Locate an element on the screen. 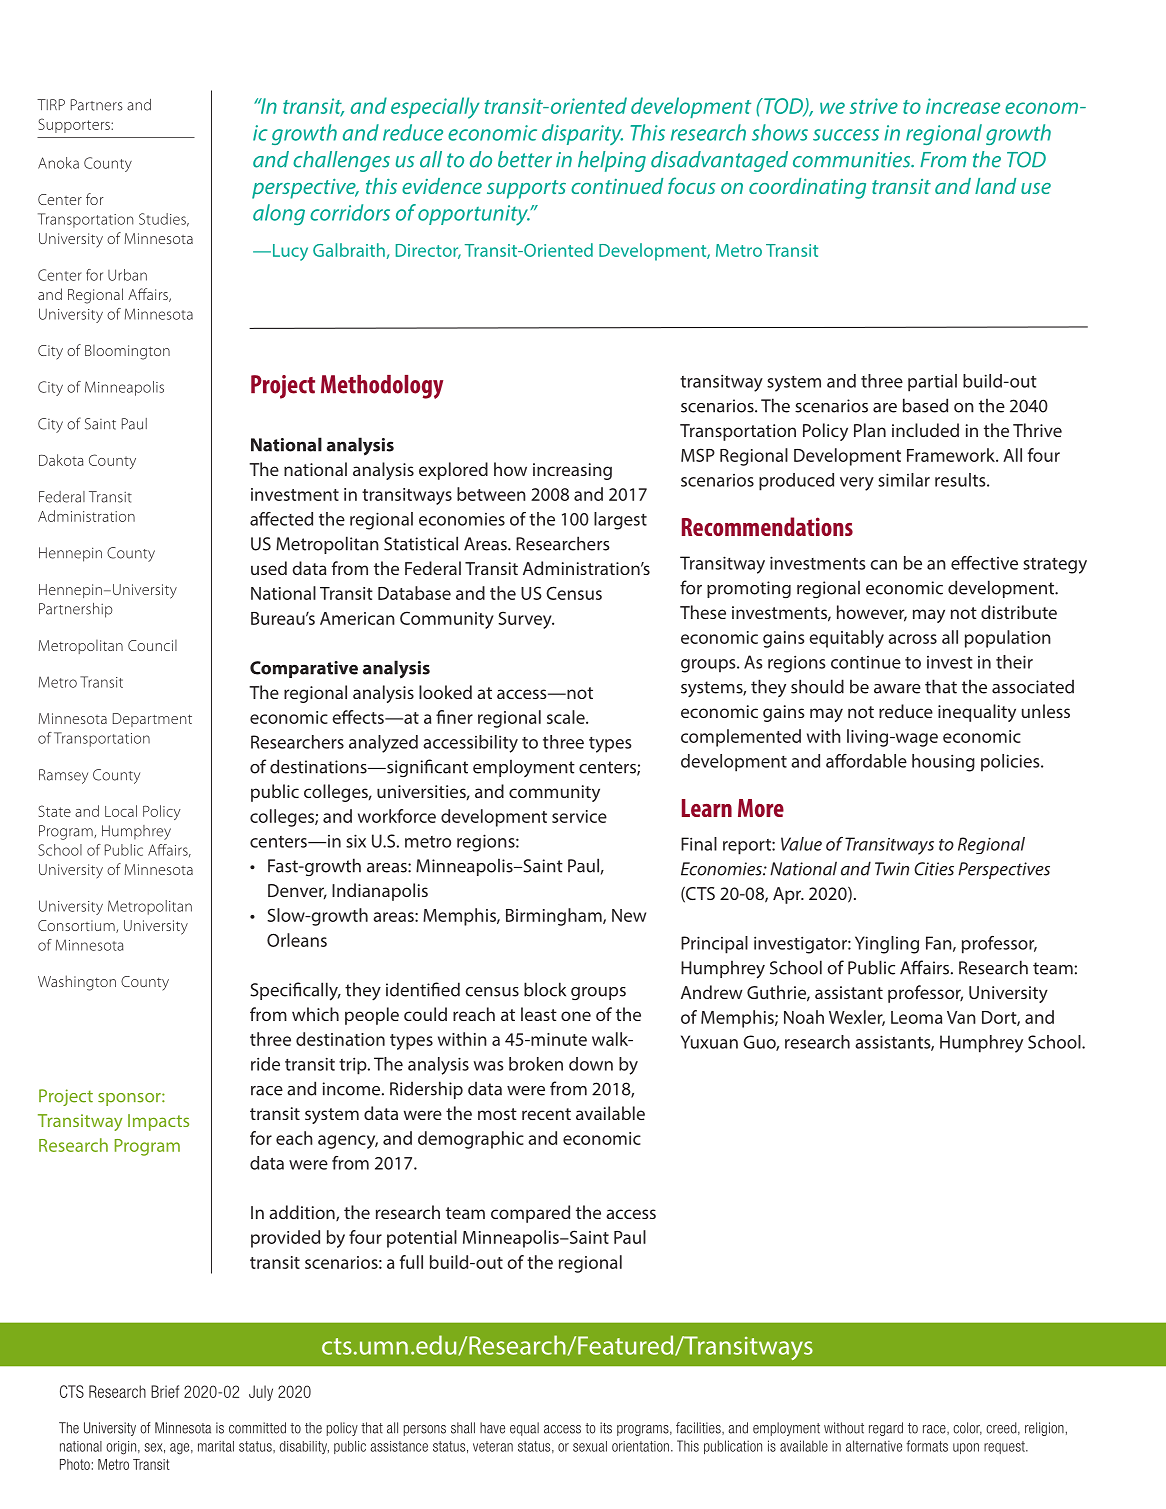 This screenshot has height=1509, width=1166. Brief is located at coordinates (165, 1391).
